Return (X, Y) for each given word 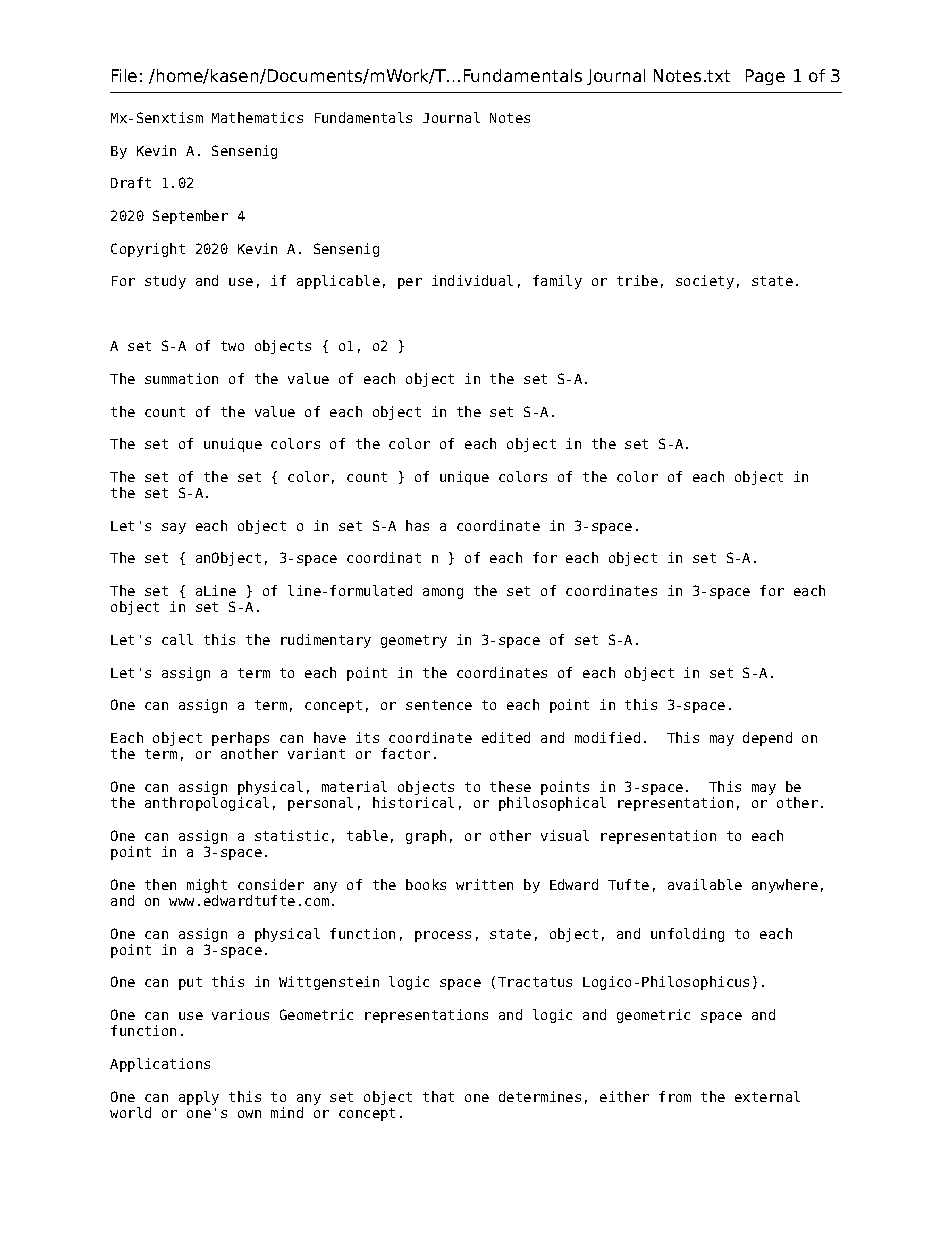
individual (472, 280)
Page (765, 77)
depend (767, 739)
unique (464, 478)
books (426, 884)
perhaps (240, 739)
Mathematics (257, 117)
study (165, 282)
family (557, 282)
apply (199, 1098)
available (705, 884)
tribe (637, 280)
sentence (439, 705)
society (705, 282)
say (174, 528)
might (207, 886)
